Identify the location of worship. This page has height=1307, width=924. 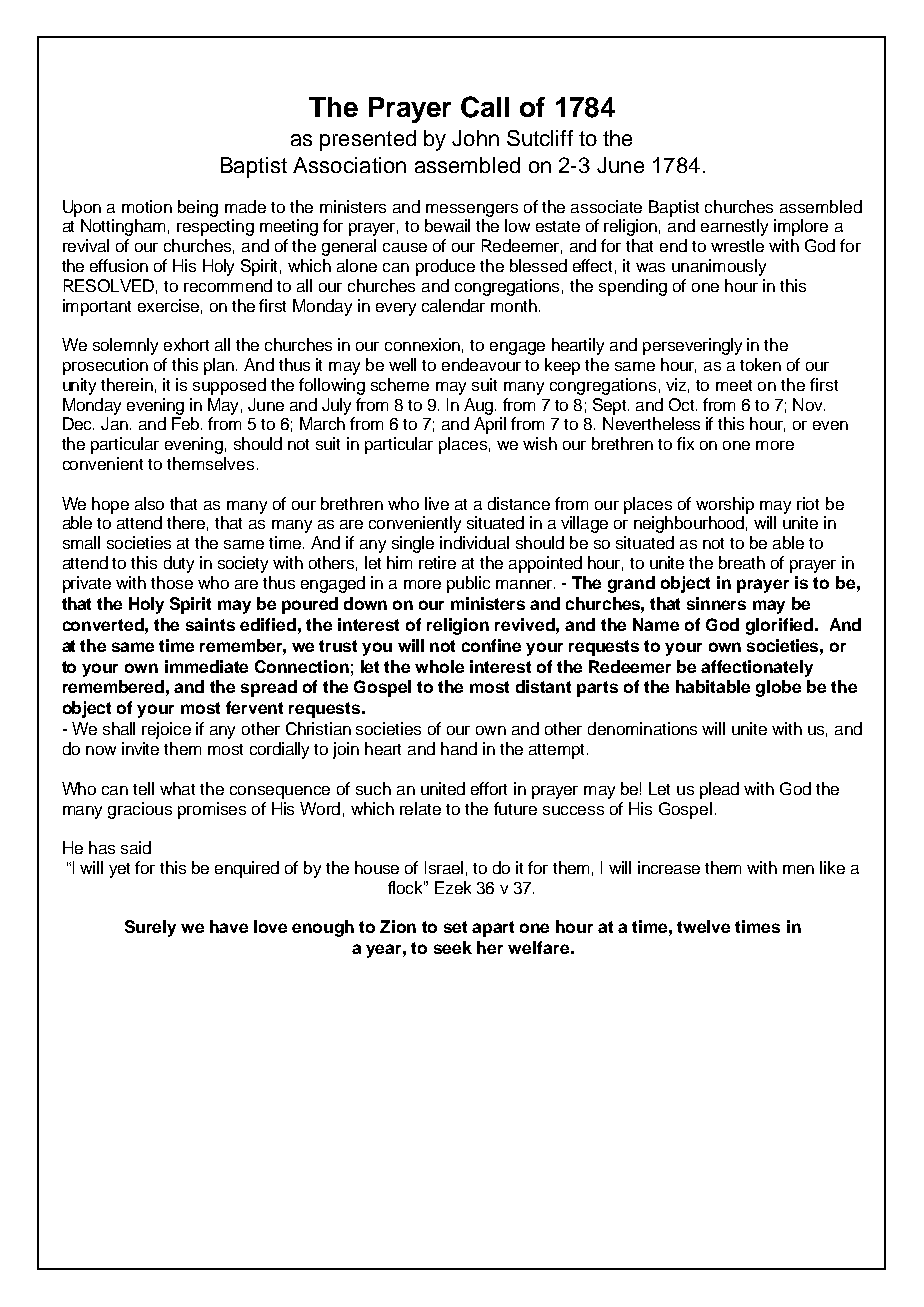
(725, 505).
